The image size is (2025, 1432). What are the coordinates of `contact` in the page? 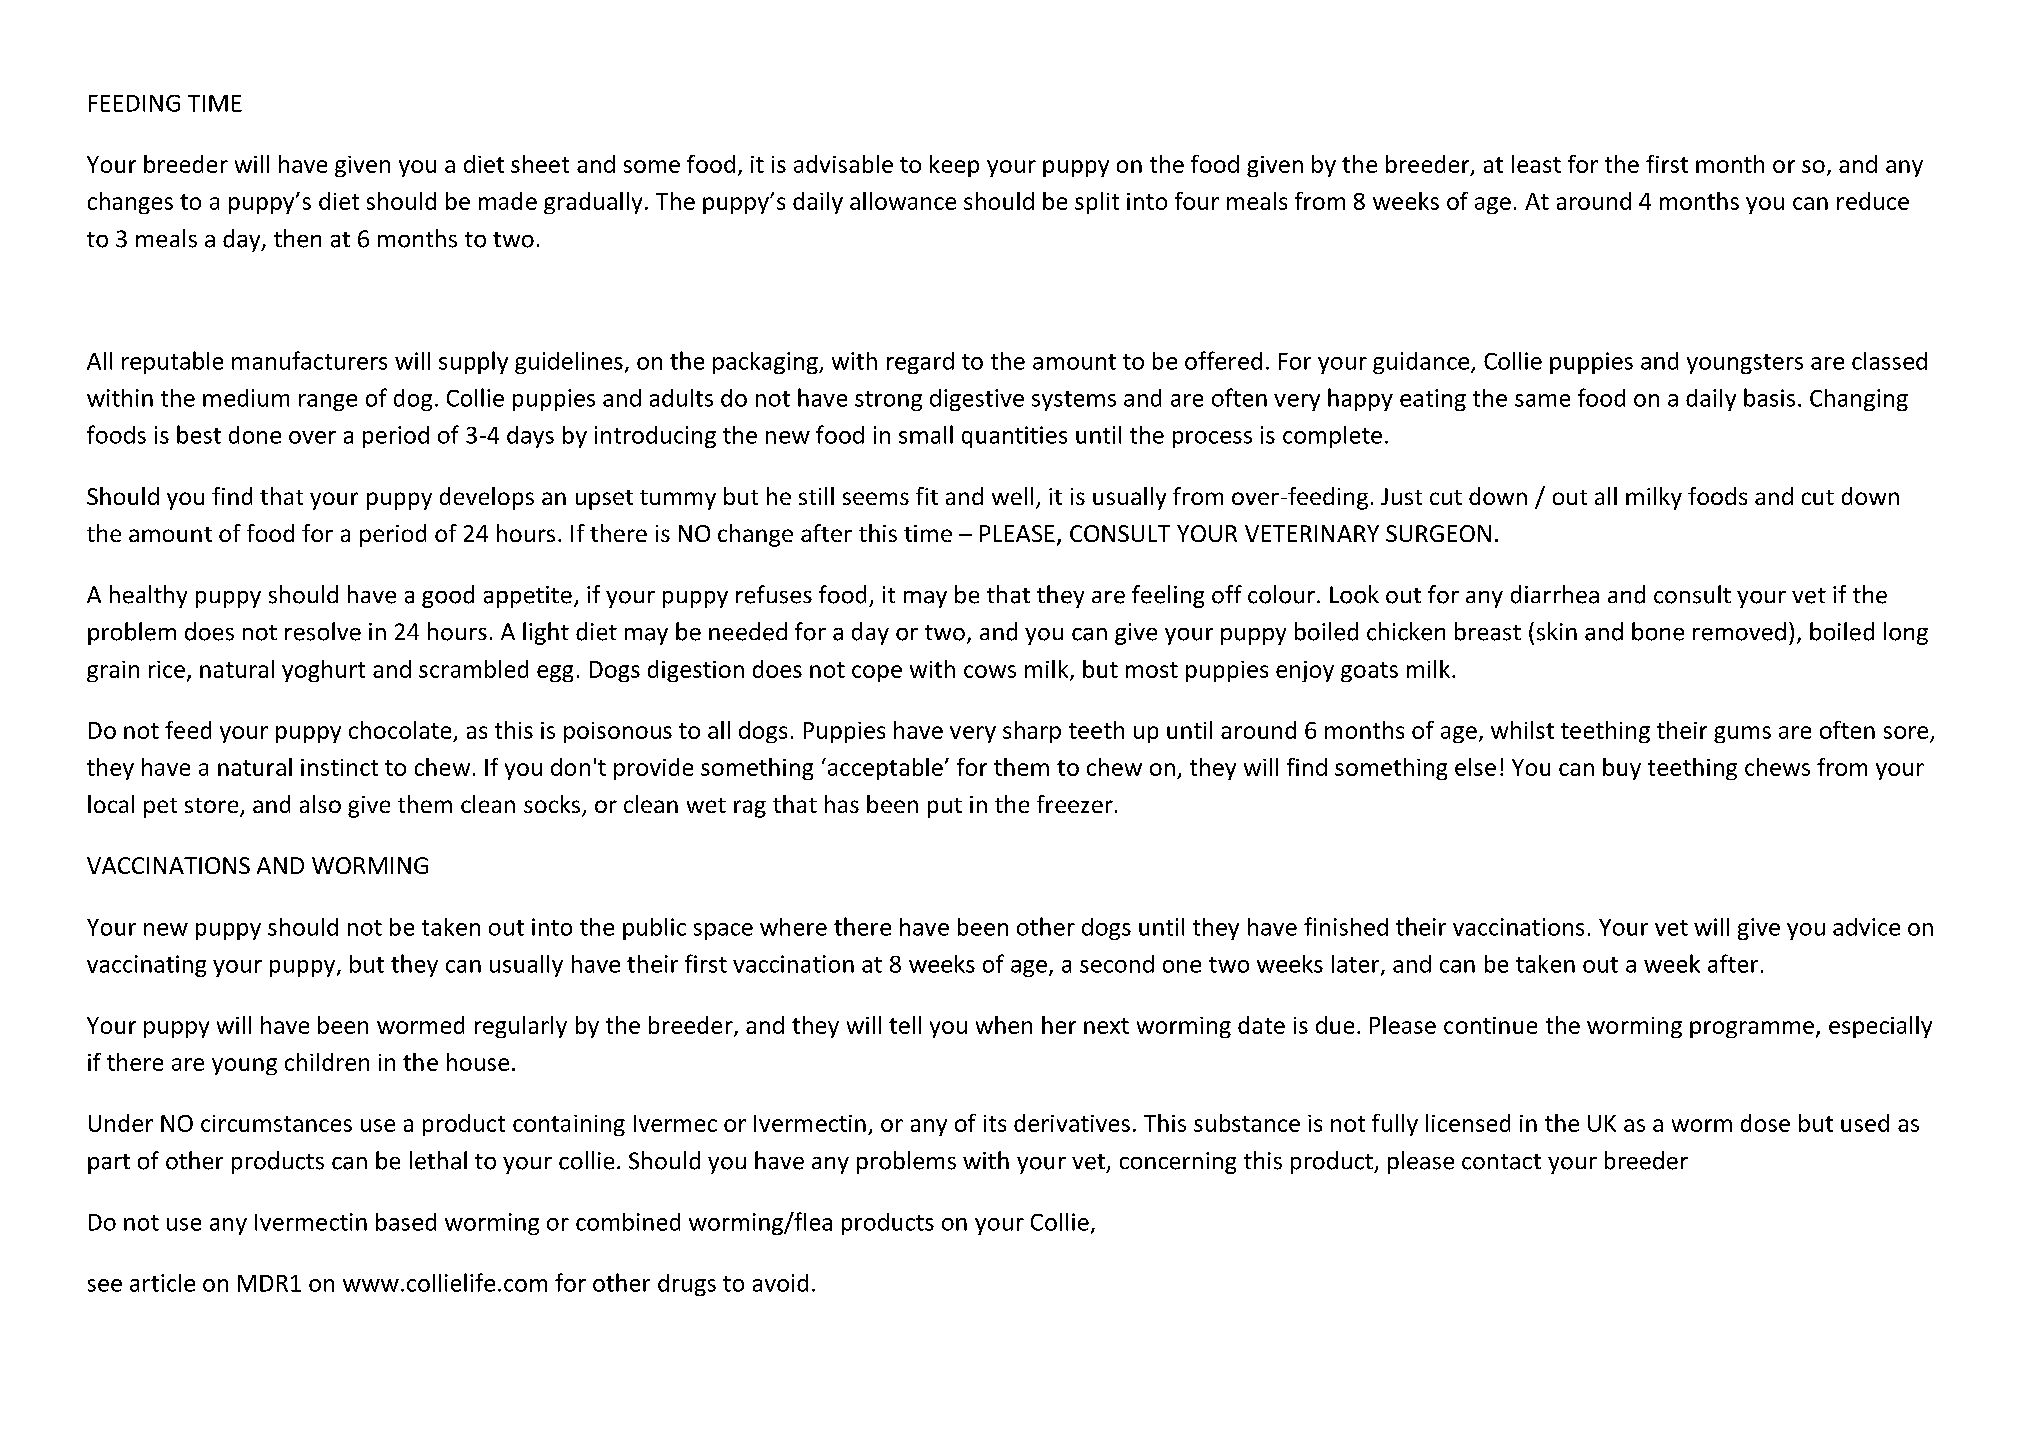 It's located at (1501, 1162).
